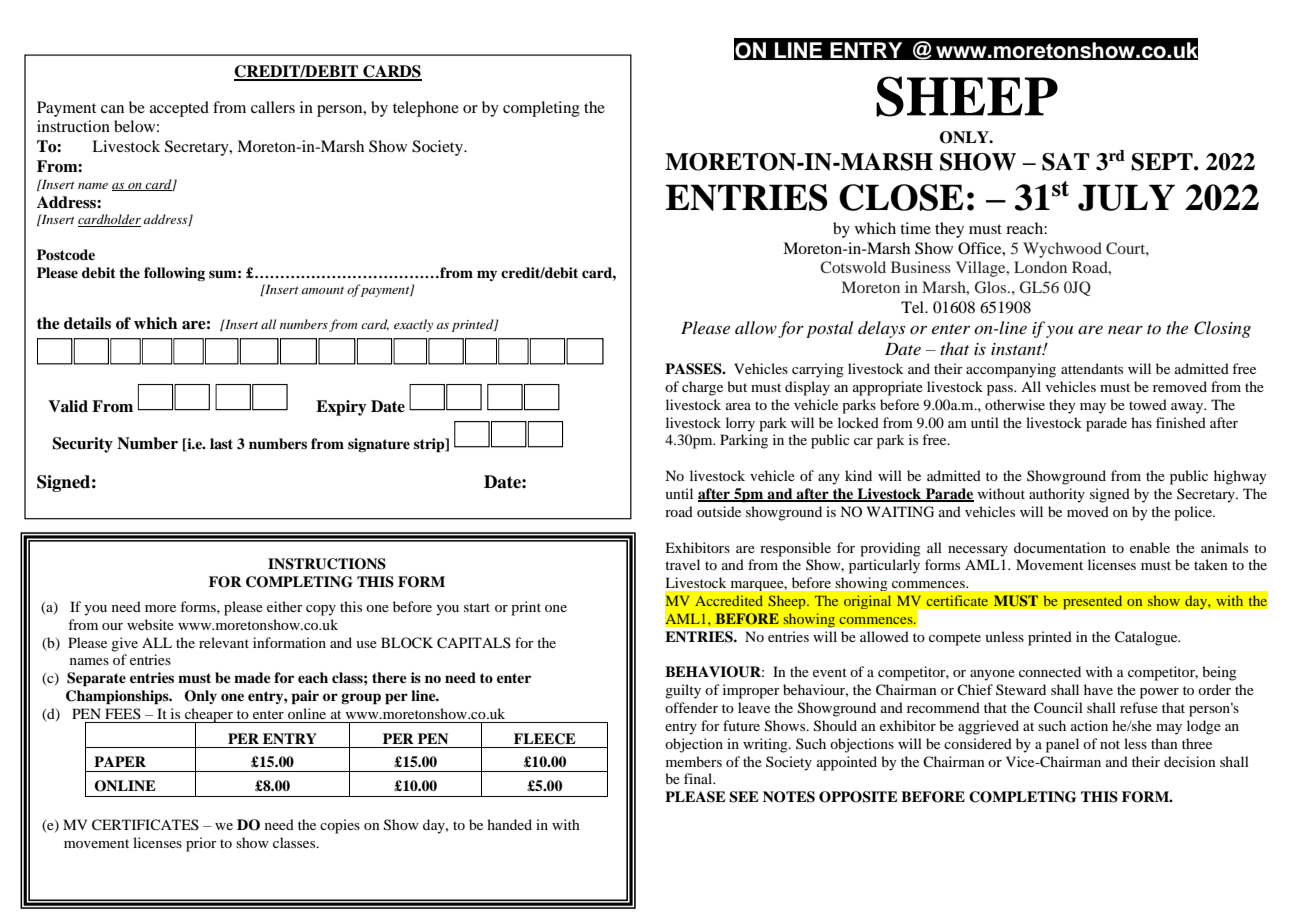 The image size is (1308, 924). Describe the element at coordinates (1066, 162) in the screenshot. I see `SAT` at that location.
